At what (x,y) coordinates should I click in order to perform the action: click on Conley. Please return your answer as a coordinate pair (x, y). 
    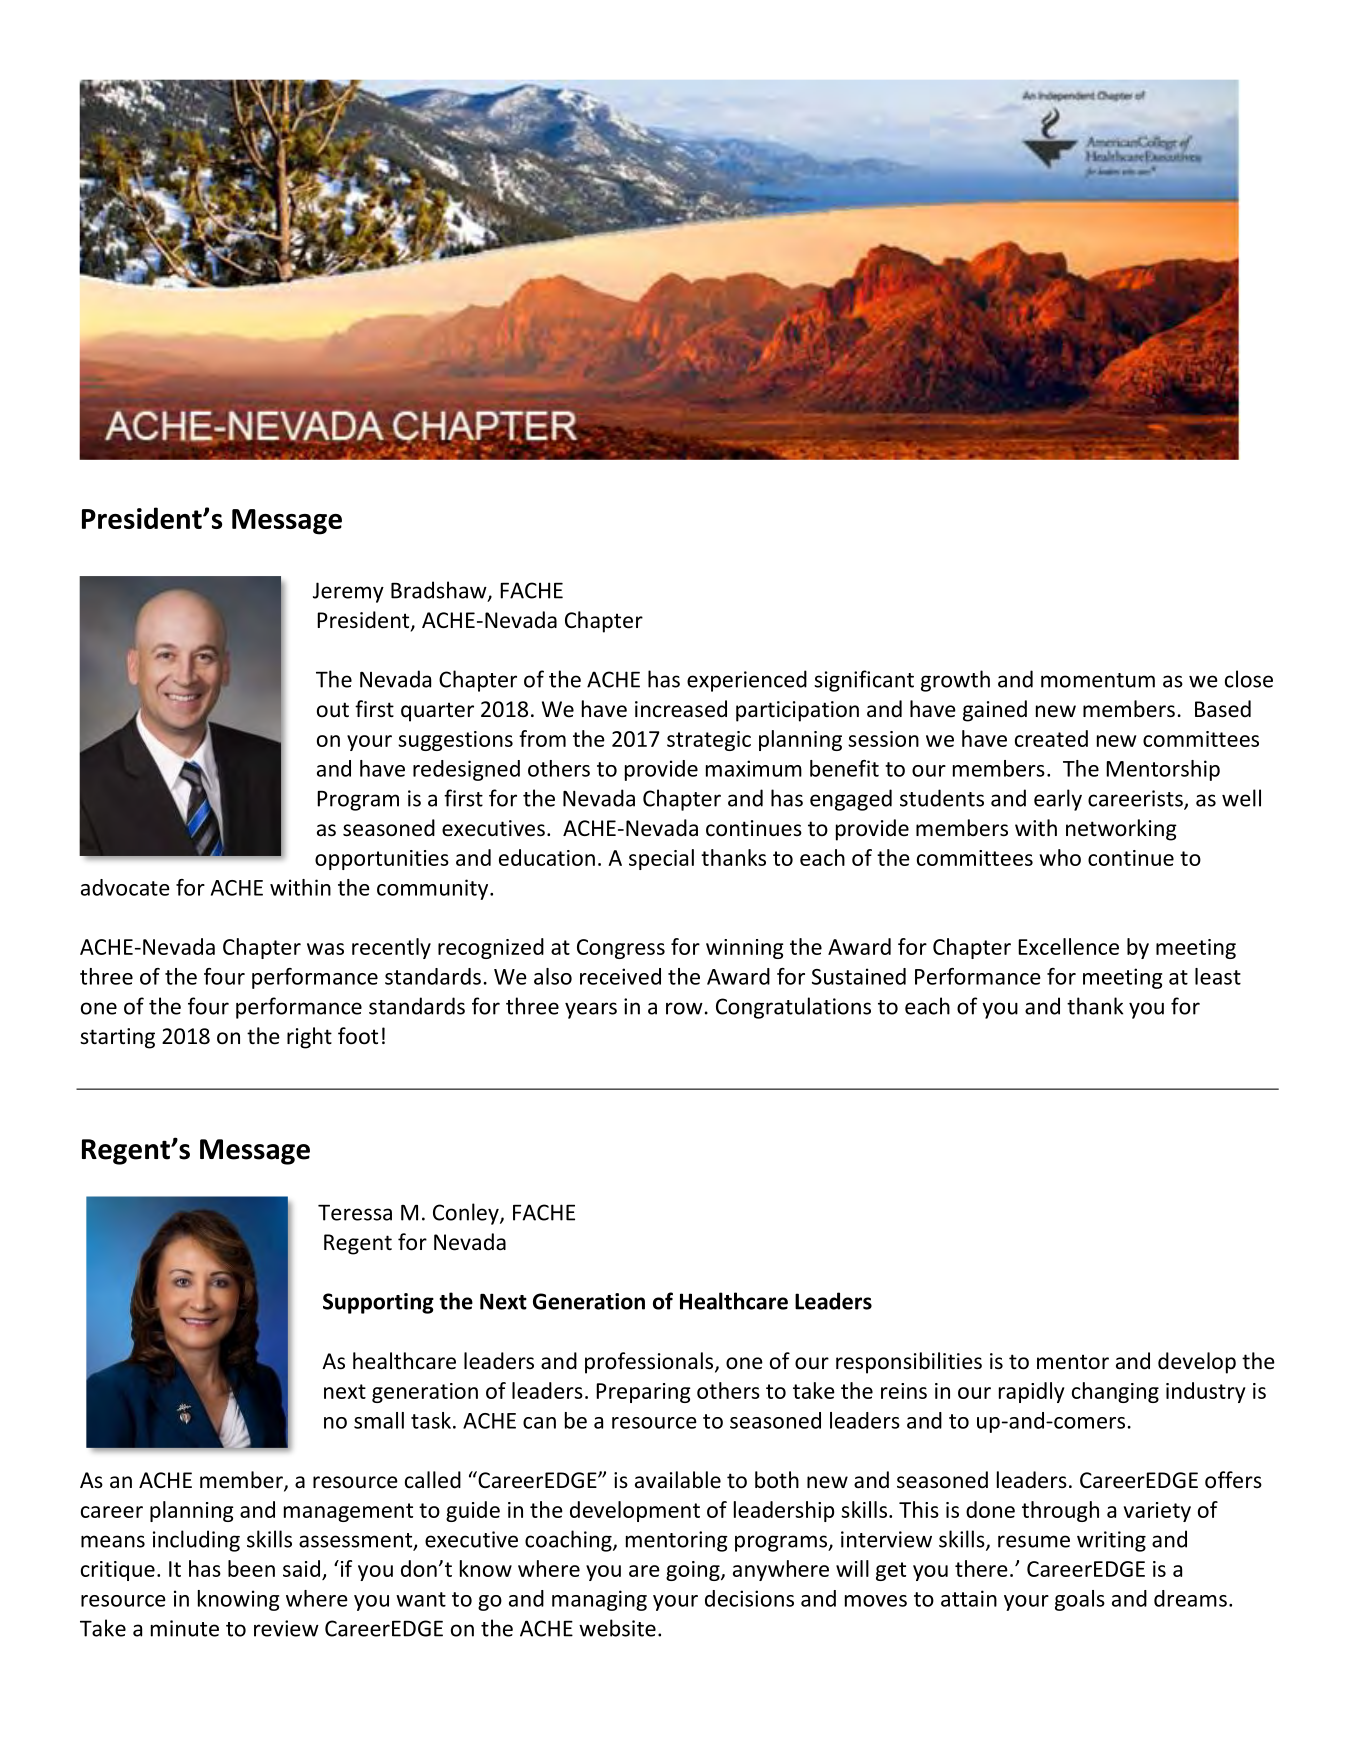
    Looking at the image, I should click on (467, 1214).
